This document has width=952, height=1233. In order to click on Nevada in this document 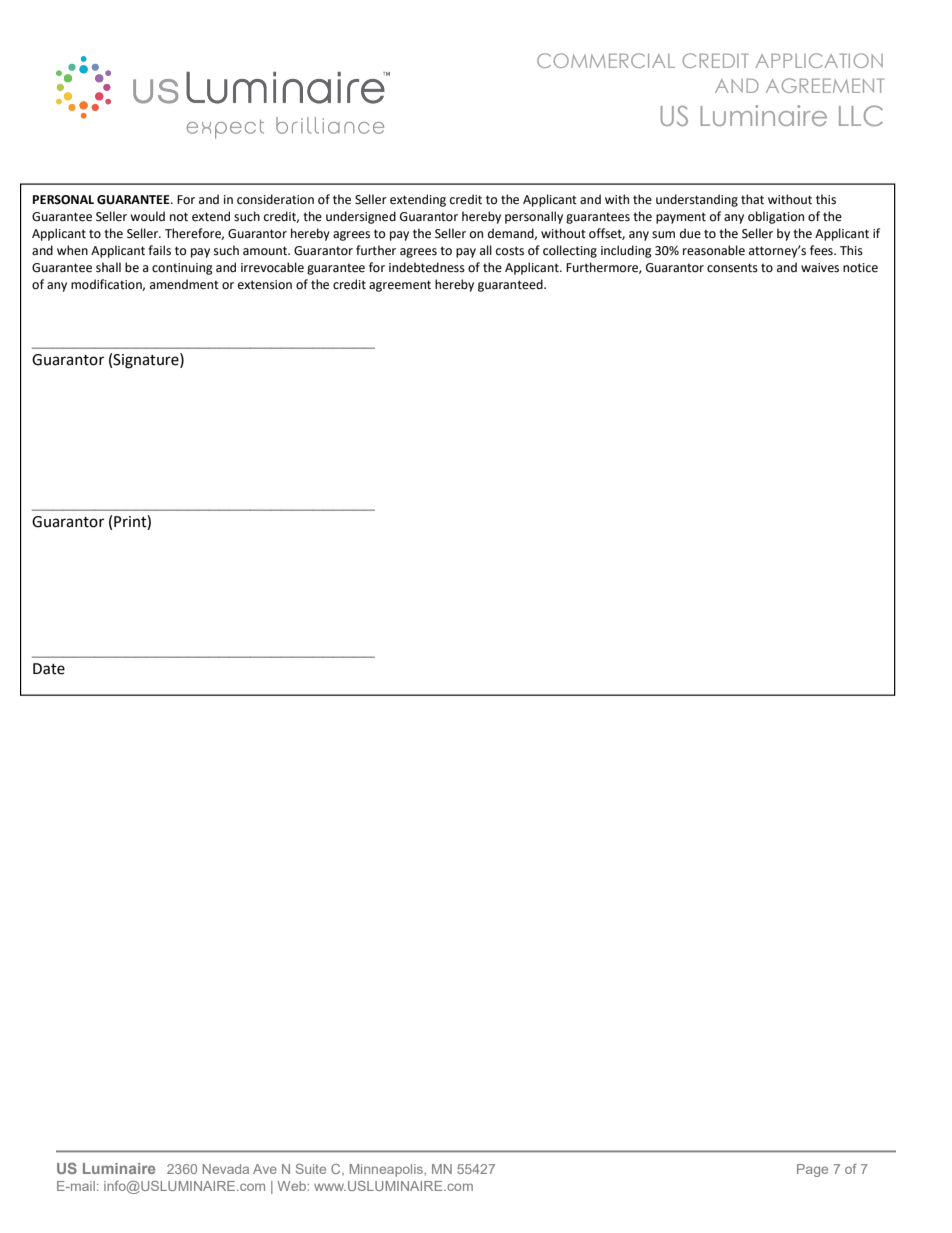, I will do `click(226, 1169)`.
